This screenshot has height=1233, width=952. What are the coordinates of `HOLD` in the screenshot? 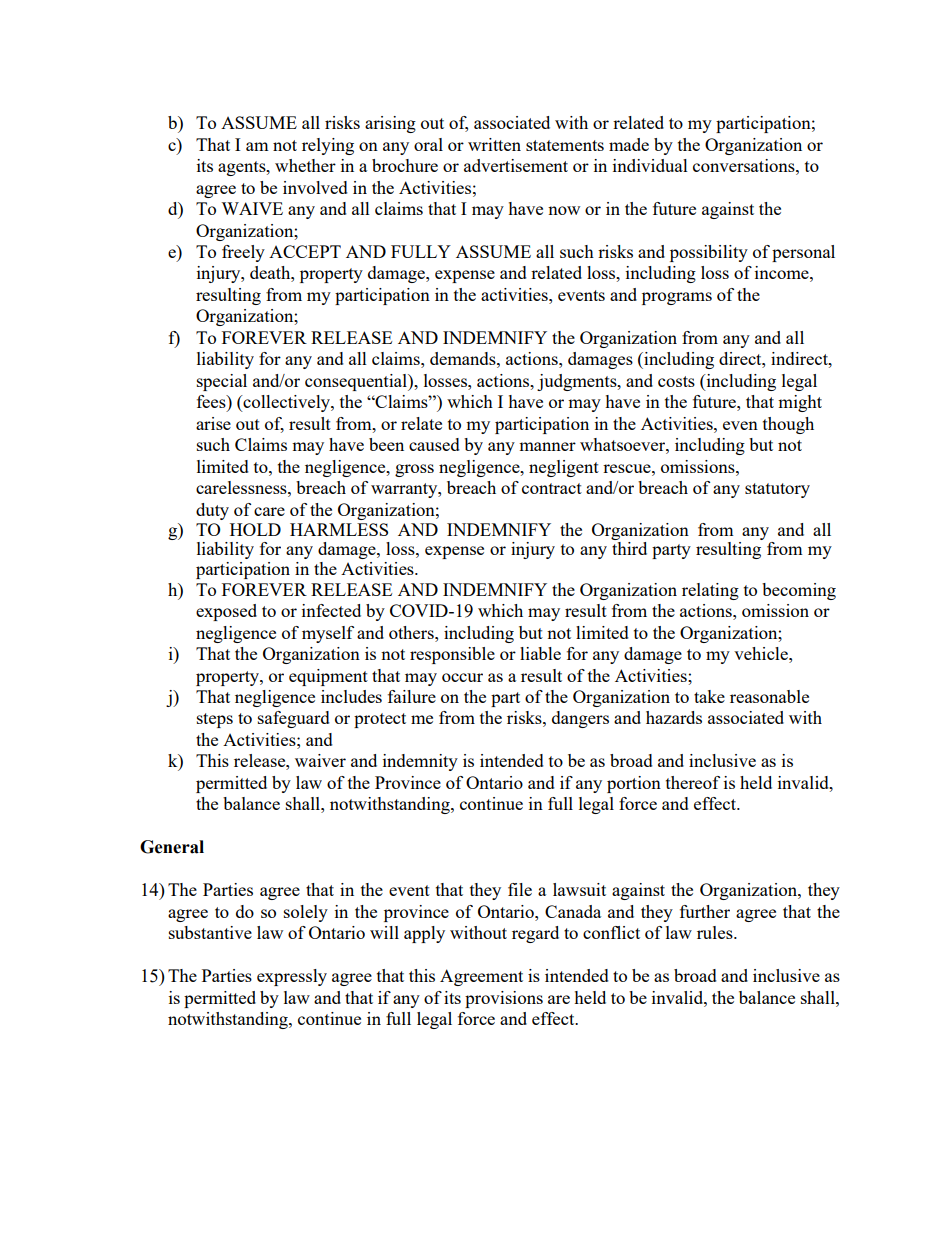 It's located at (255, 529).
